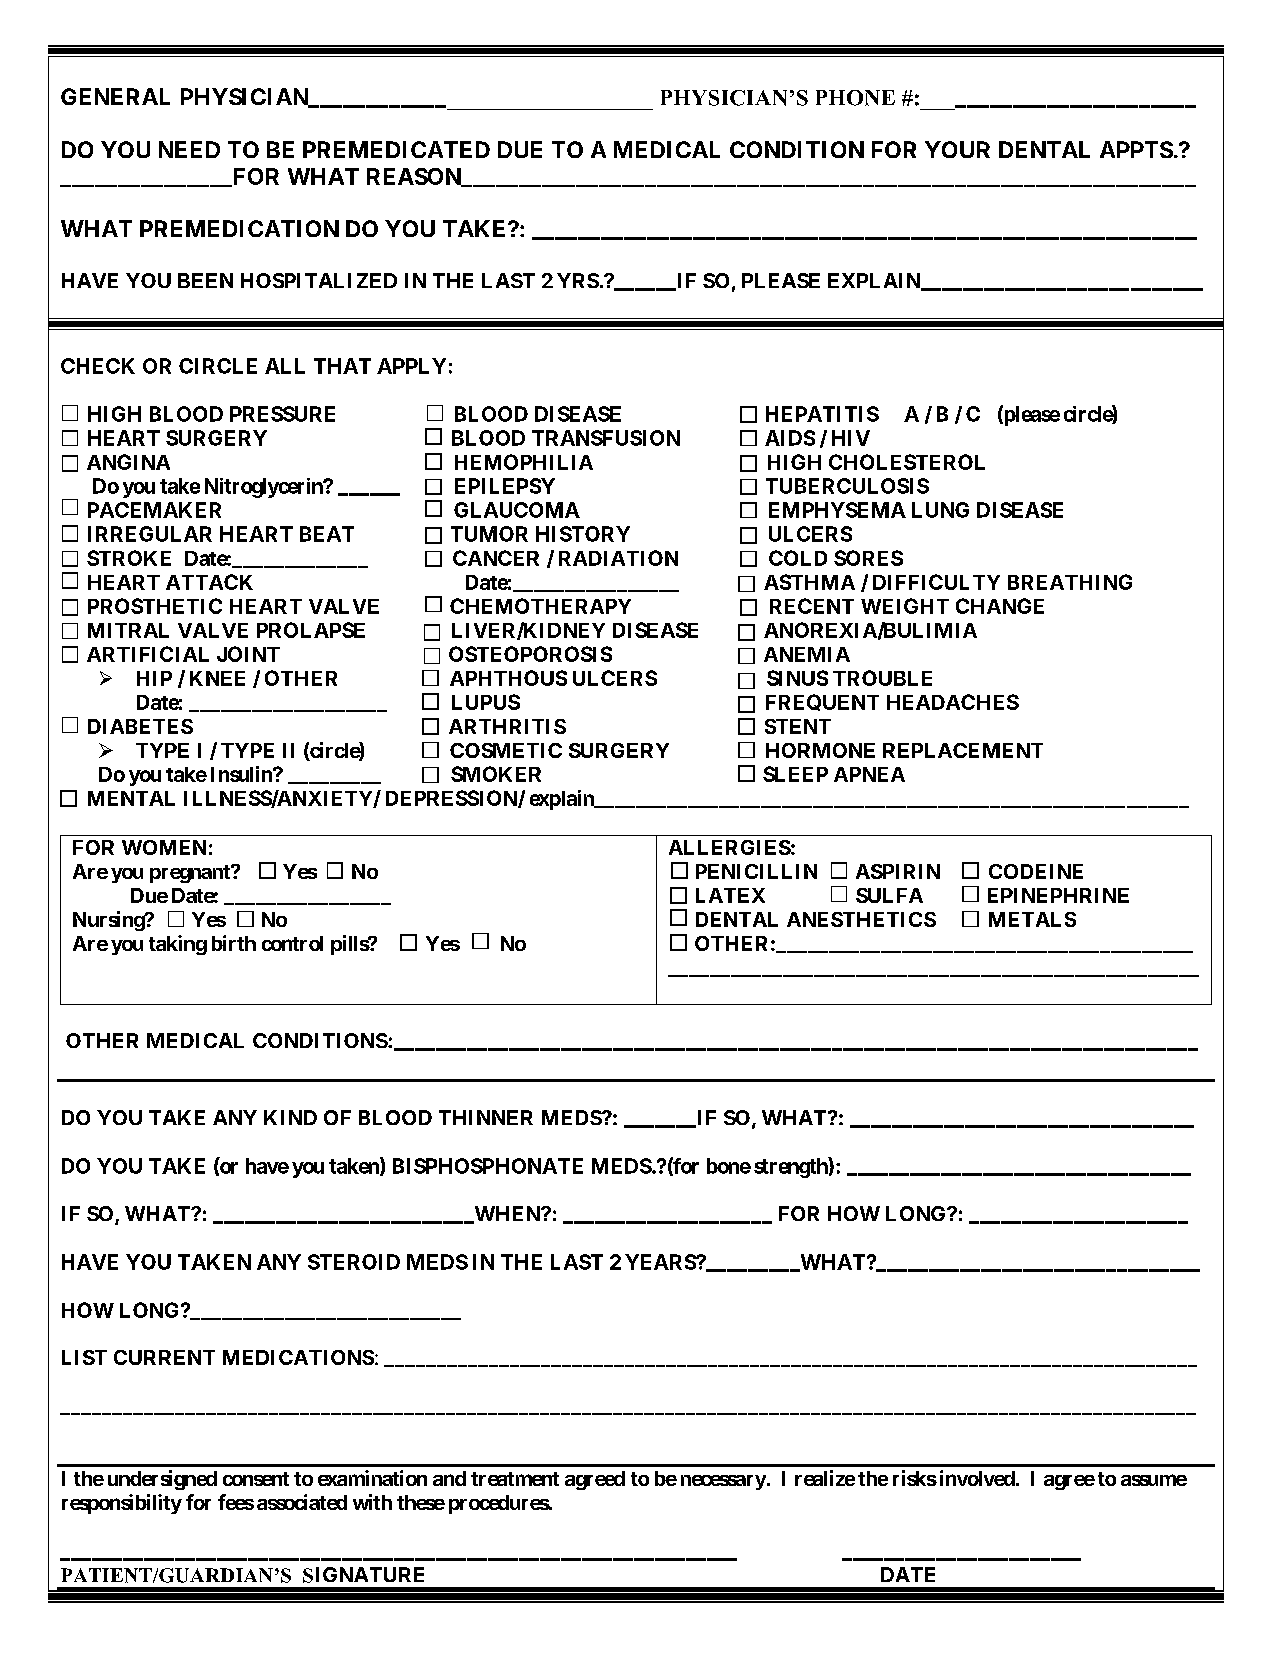 The image size is (1278, 1654). I want to click on LUNG, so click(940, 510).
